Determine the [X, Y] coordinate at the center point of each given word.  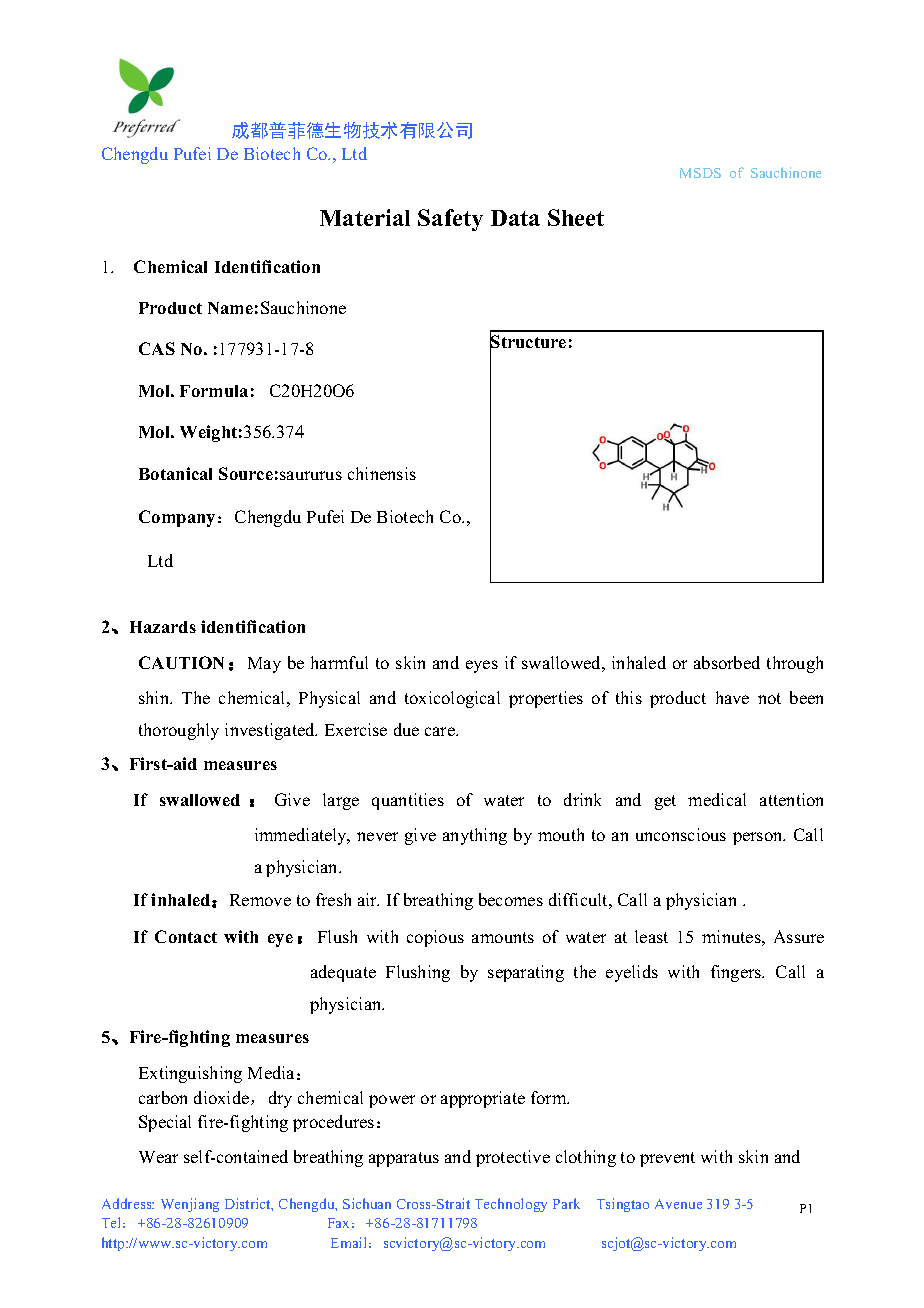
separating [526, 973]
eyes [482, 666]
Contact [186, 936]
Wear [158, 1157]
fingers [737, 973]
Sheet [576, 217]
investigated [271, 731]
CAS [157, 348]
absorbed [727, 662]
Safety [450, 220]
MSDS [700, 173]
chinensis [382, 473]
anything [475, 836]
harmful [339, 662]
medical [717, 799]
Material [365, 217]
